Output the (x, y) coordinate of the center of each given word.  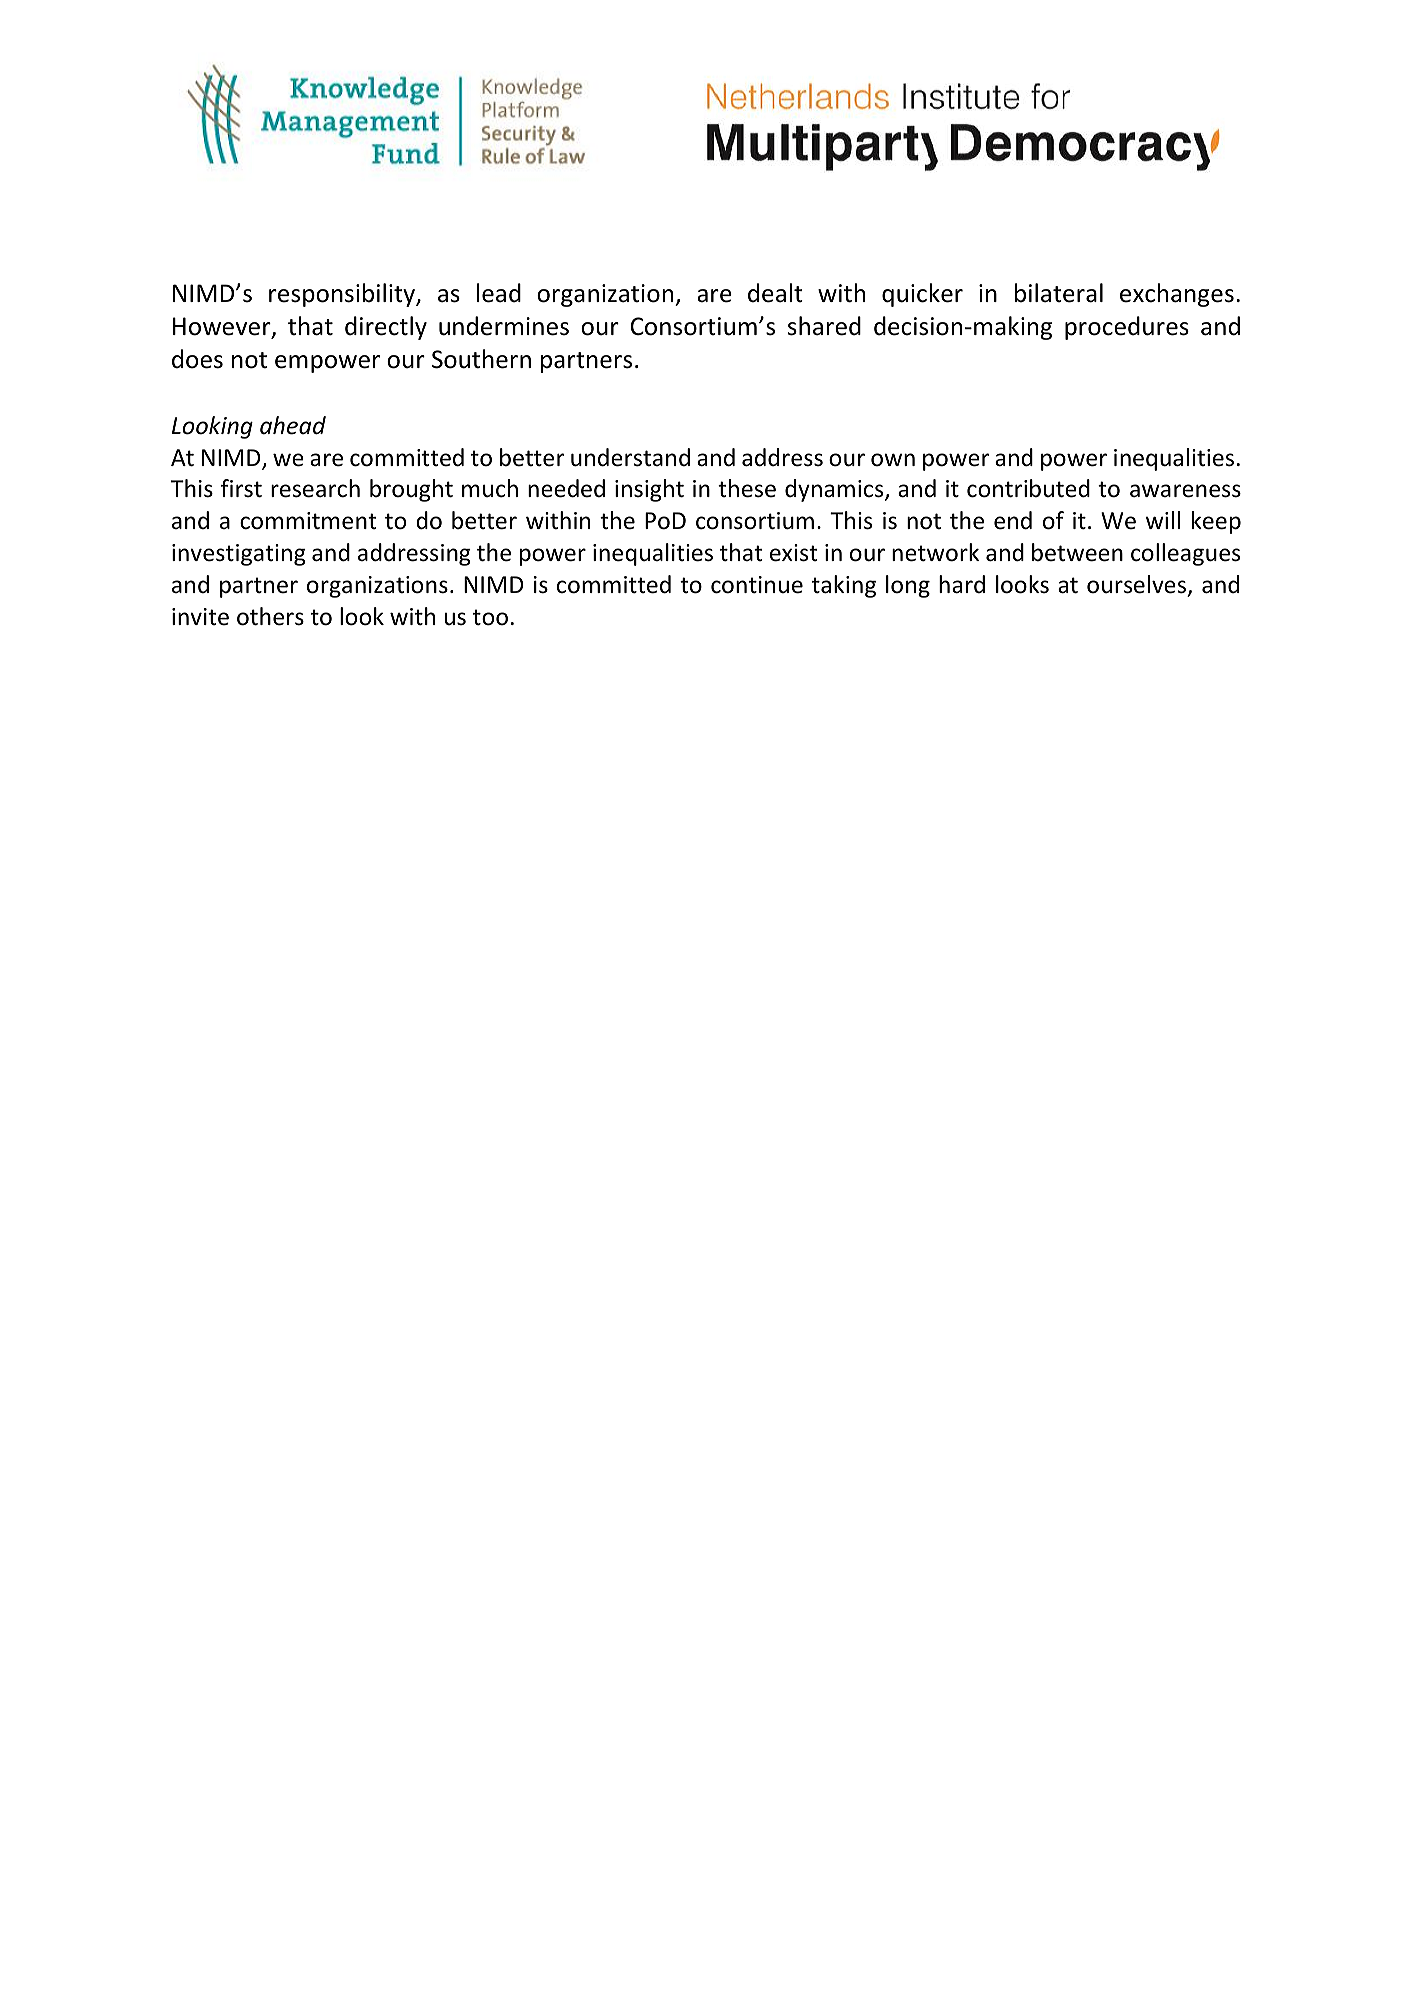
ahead (293, 425)
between (1077, 552)
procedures (1127, 328)
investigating (239, 555)
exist (793, 553)
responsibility (343, 295)
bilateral (1059, 293)
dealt (775, 293)
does (197, 359)
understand (630, 457)
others (270, 616)
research (315, 488)
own (893, 460)
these (747, 488)
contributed (1028, 488)
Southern (481, 359)
